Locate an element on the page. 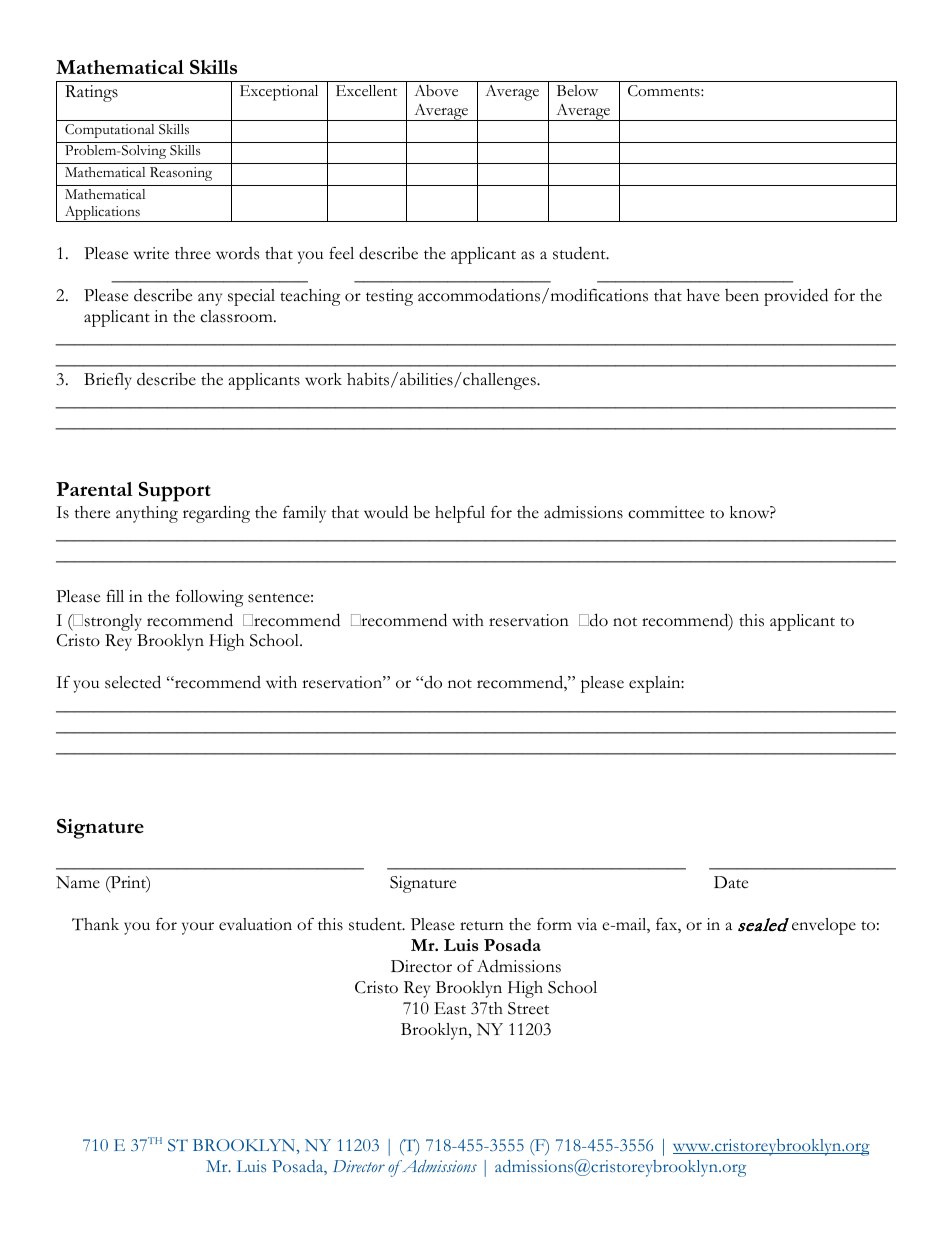 The height and width of the page is (1233, 952). Date is located at coordinates (731, 882).
